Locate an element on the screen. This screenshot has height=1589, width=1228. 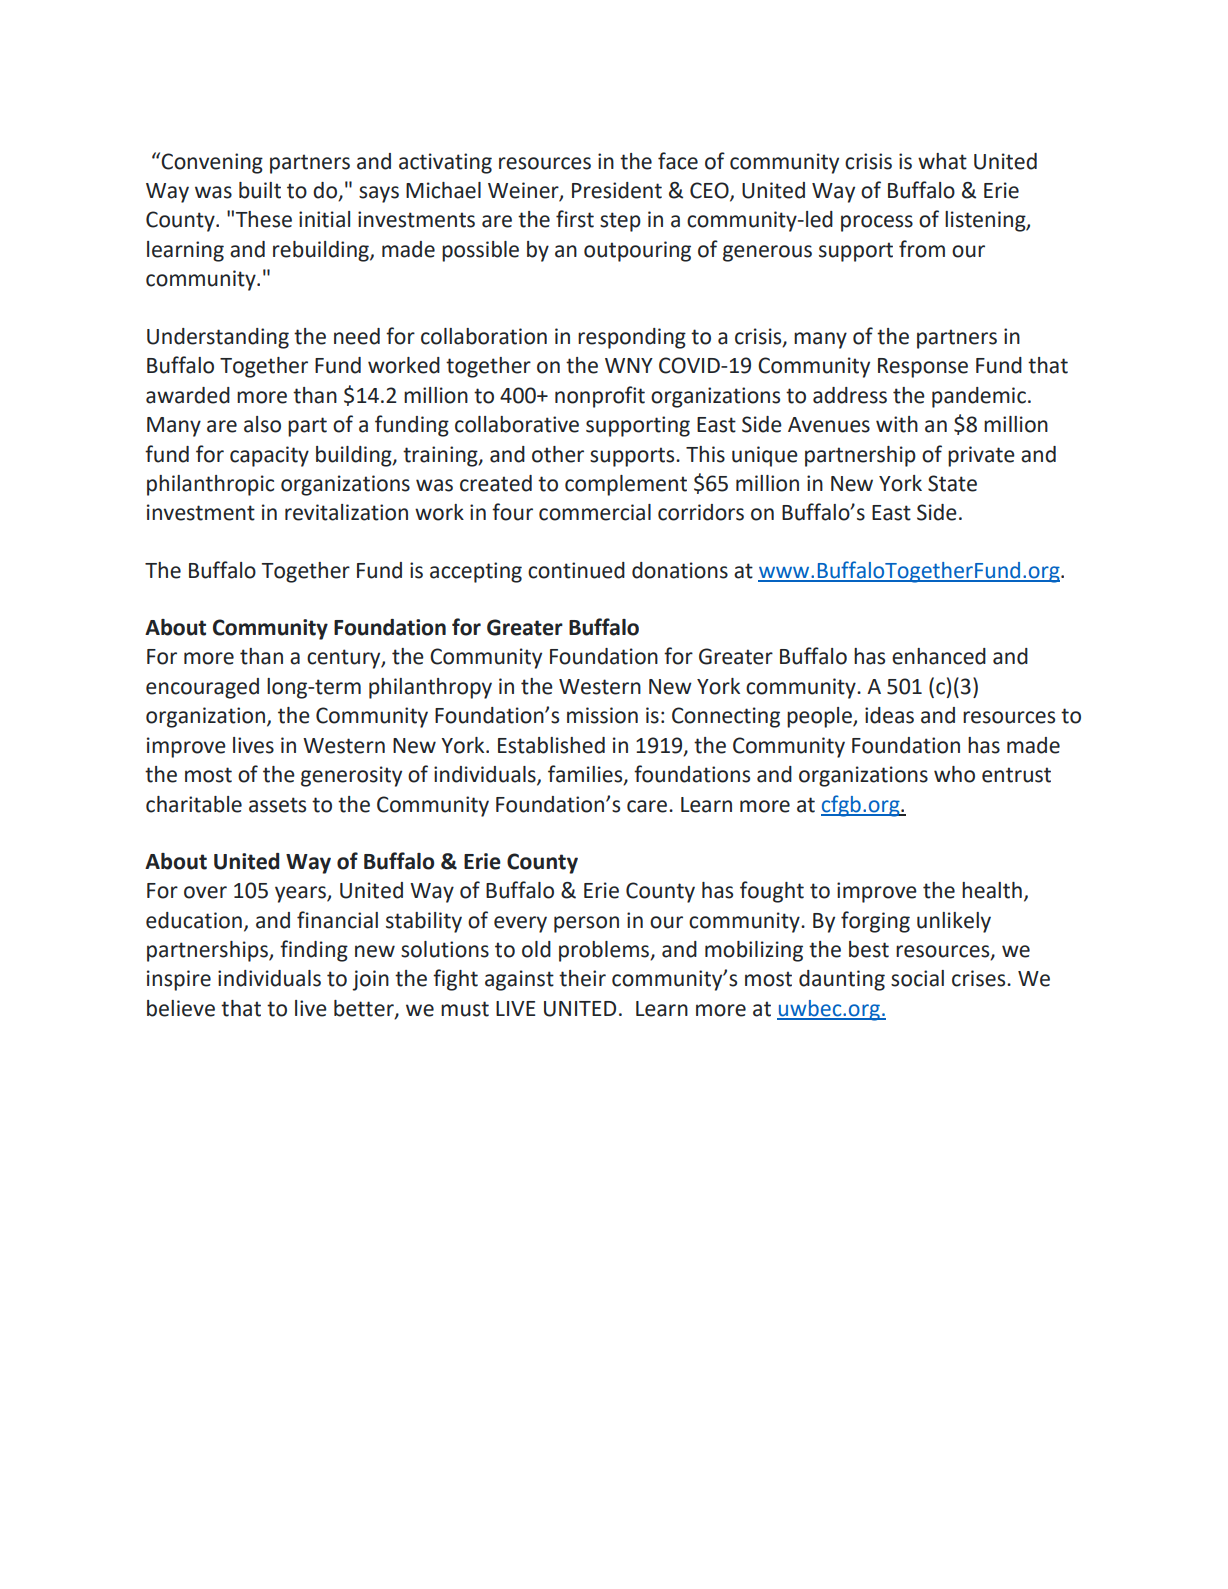
enhanced is located at coordinates (939, 656).
